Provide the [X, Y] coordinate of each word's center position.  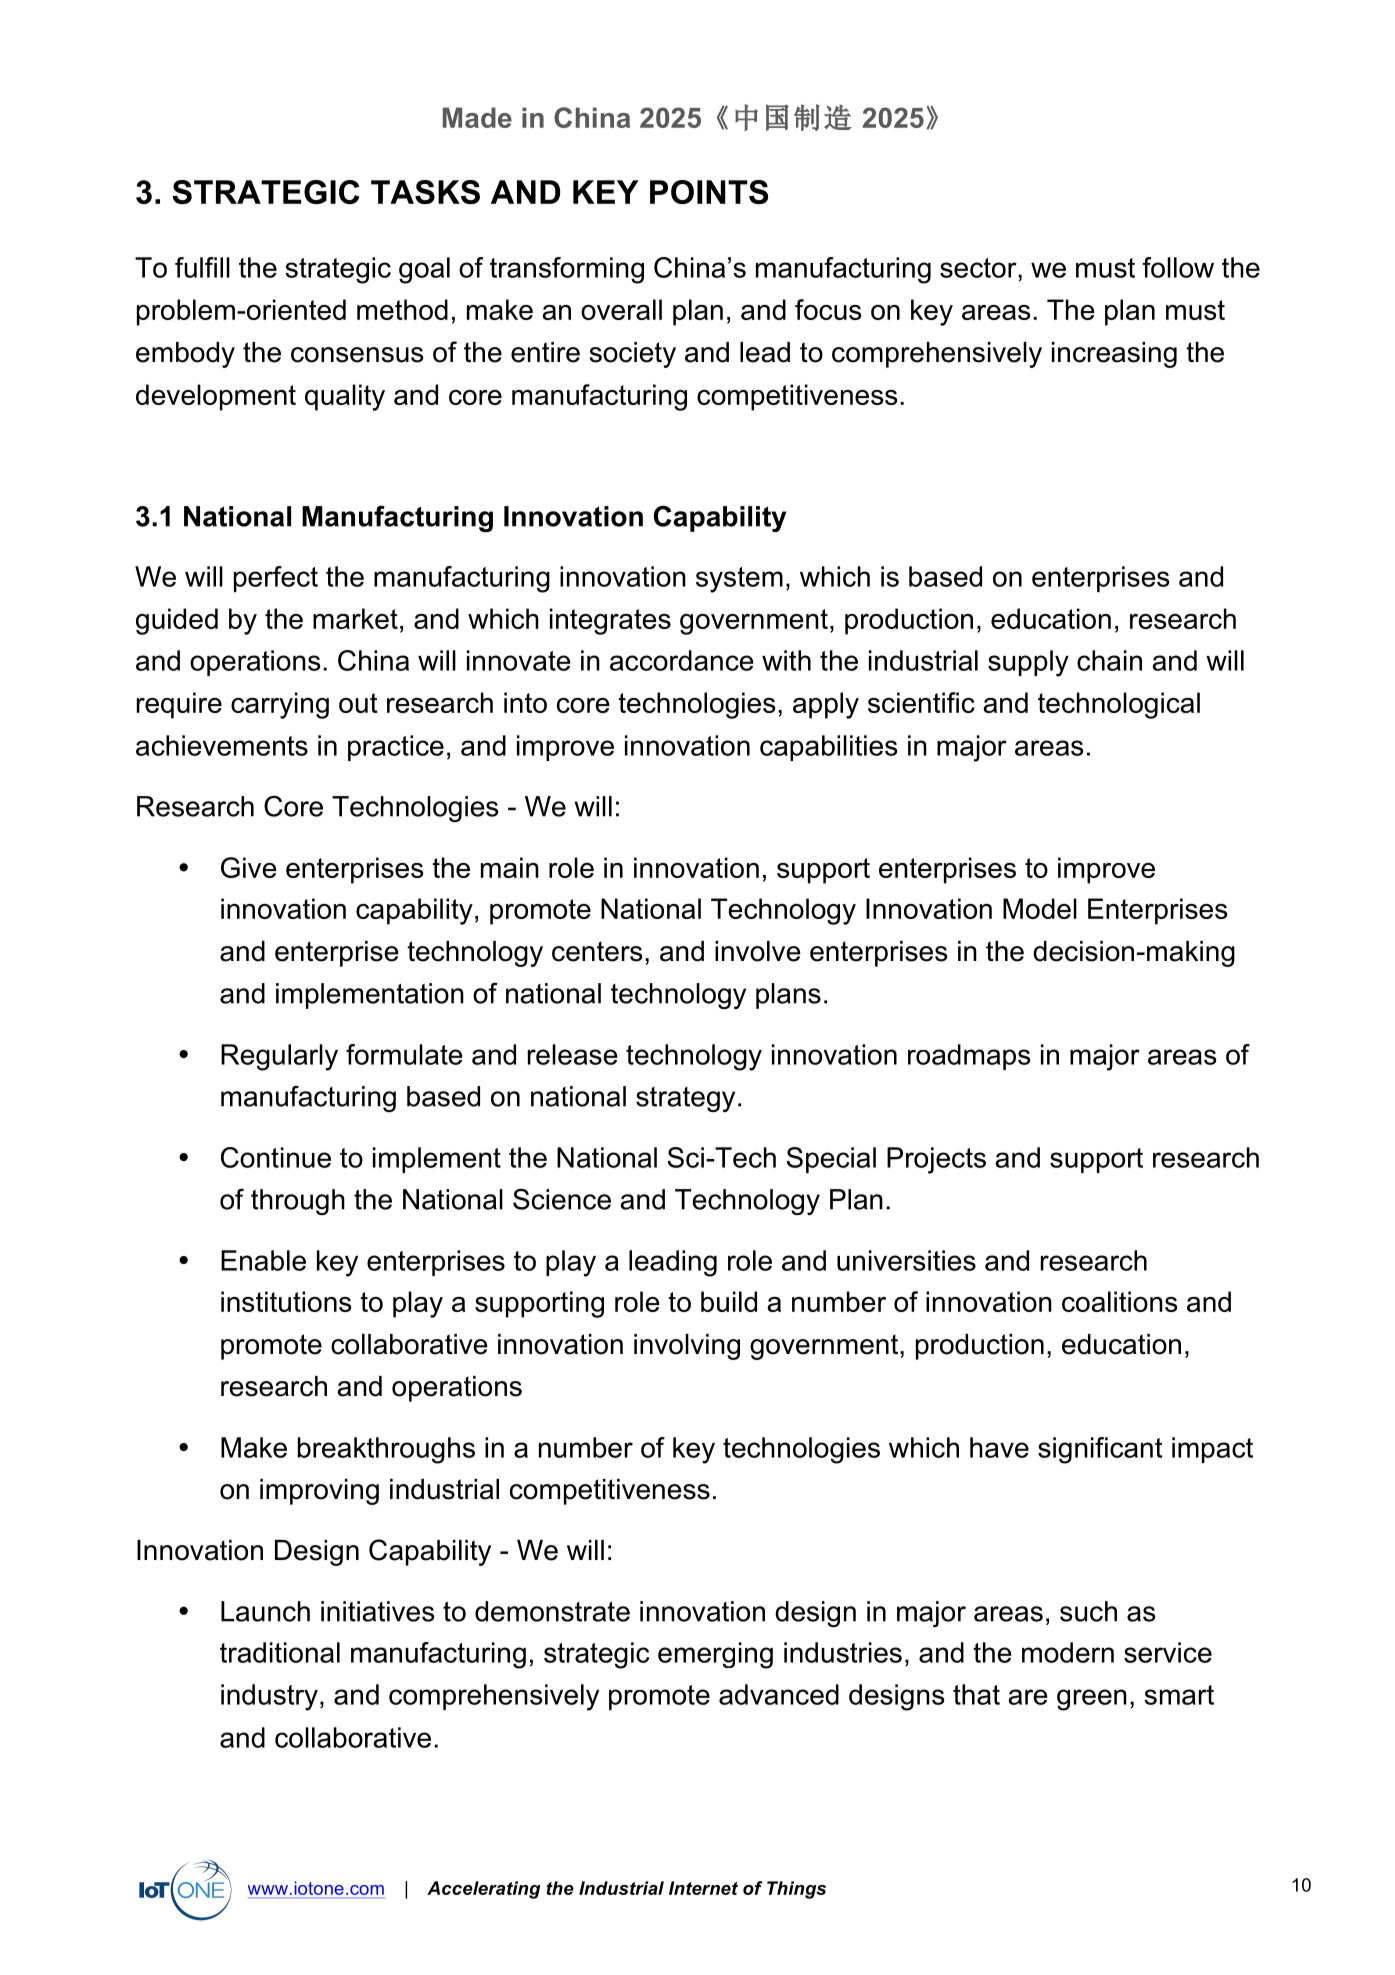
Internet [703, 1888]
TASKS [425, 192]
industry [269, 1697]
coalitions [1120, 1301]
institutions [286, 1301]
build [729, 1301]
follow [1178, 267]
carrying [280, 705]
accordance [681, 660]
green [1092, 1700]
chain [1109, 660]
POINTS [709, 192]
